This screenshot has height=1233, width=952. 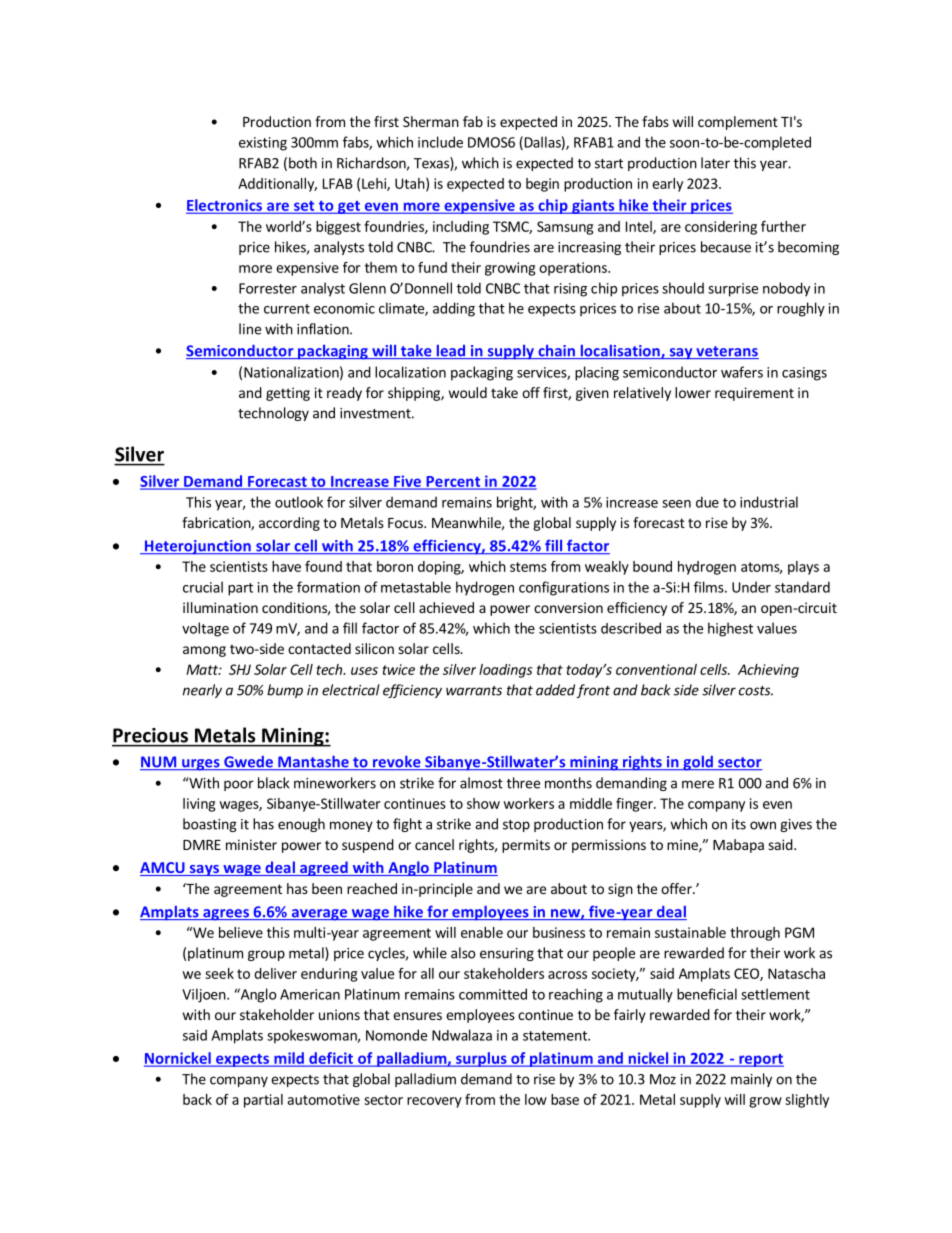 What do you see at coordinates (289, 1059) in the screenshot?
I see `mild` at bounding box center [289, 1059].
